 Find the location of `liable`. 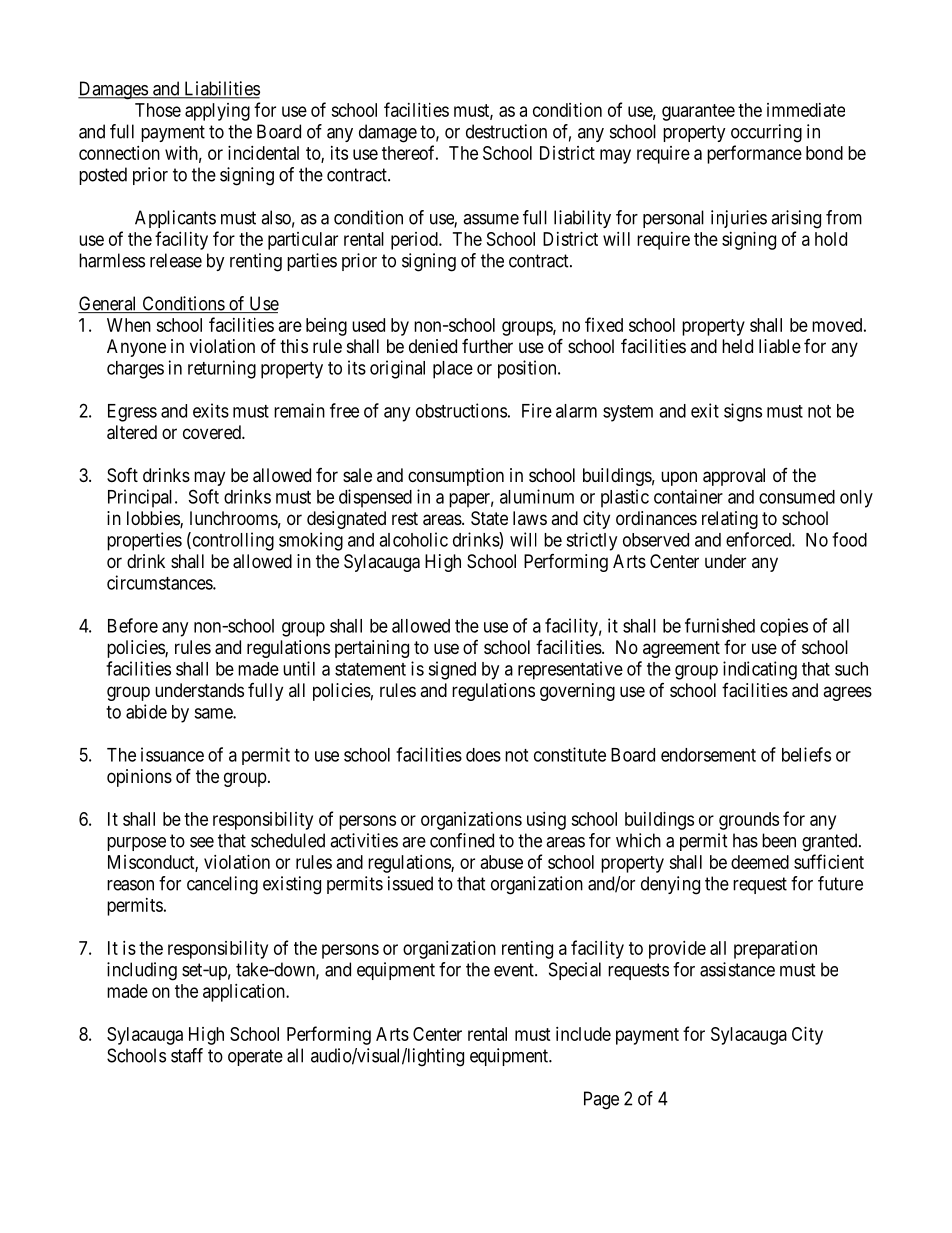

liable is located at coordinates (780, 346).
